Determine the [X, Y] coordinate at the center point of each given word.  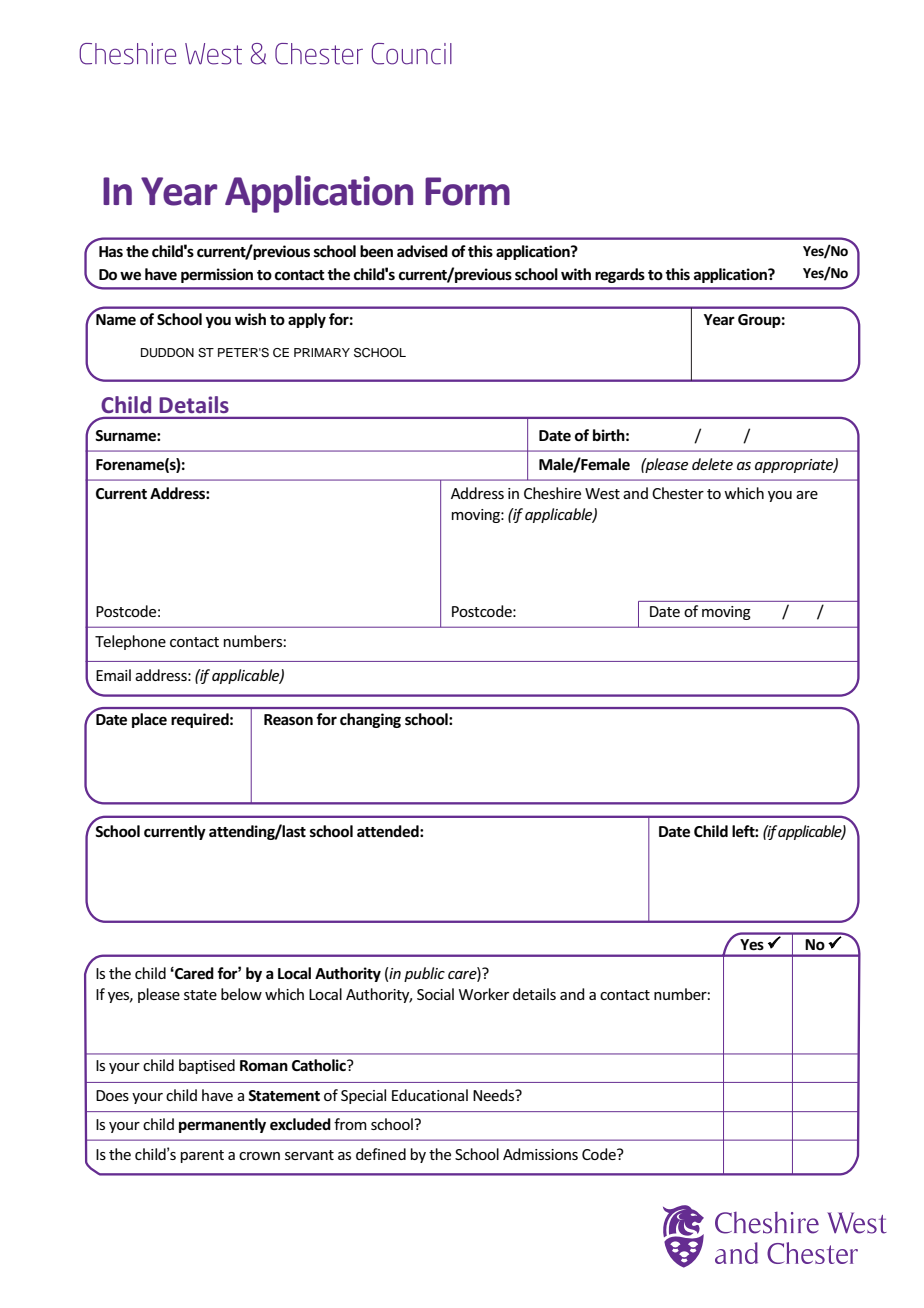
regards [620, 275]
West [602, 493]
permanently [222, 1125]
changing [370, 720]
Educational [430, 1095]
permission [217, 275]
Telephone [130, 642]
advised [422, 251]
